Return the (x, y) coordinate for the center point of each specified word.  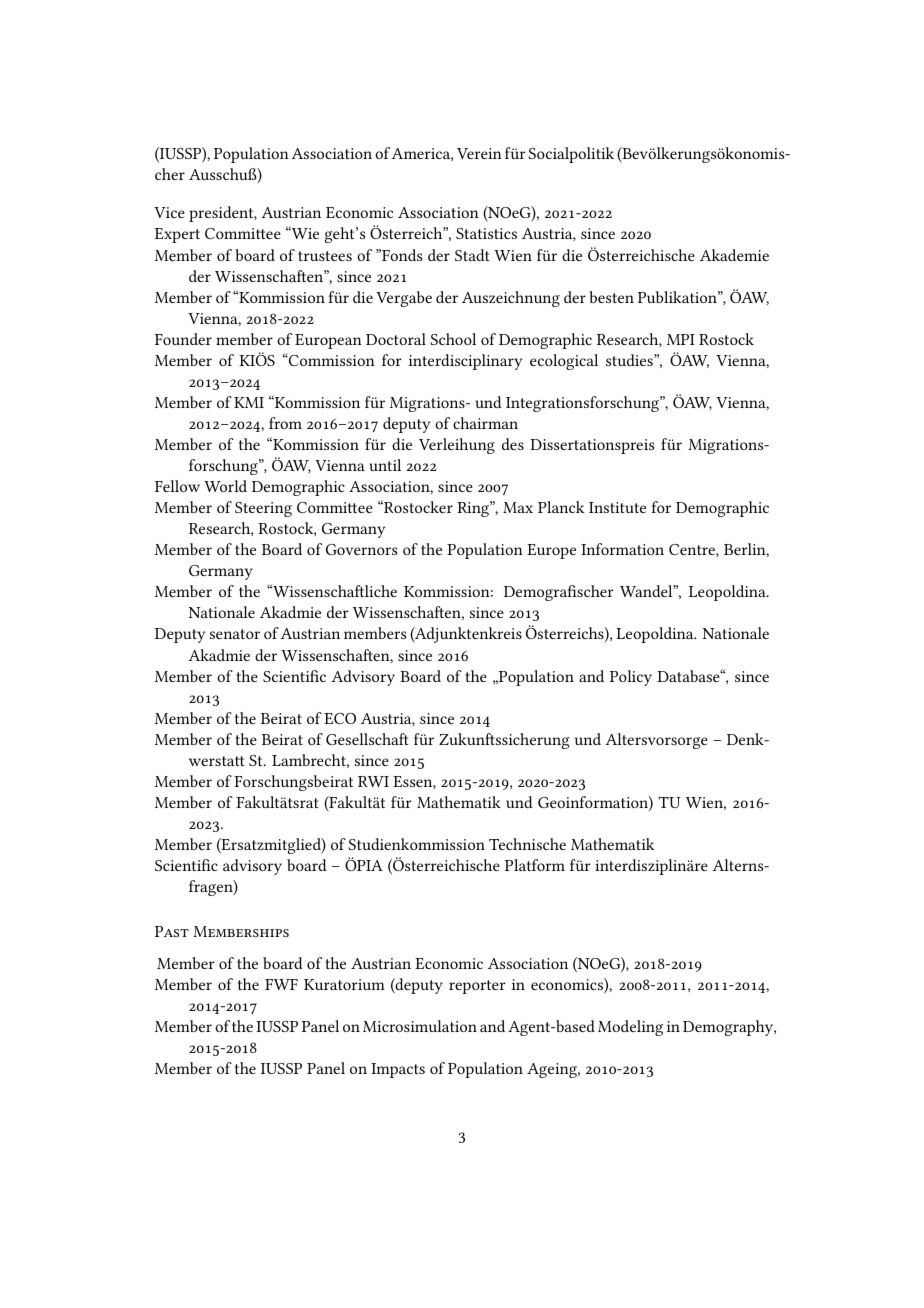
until (385, 465)
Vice (169, 212)
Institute (617, 507)
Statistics (486, 233)
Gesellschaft (367, 739)
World (225, 486)
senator (235, 634)
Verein (479, 153)
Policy (631, 678)
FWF (281, 984)
